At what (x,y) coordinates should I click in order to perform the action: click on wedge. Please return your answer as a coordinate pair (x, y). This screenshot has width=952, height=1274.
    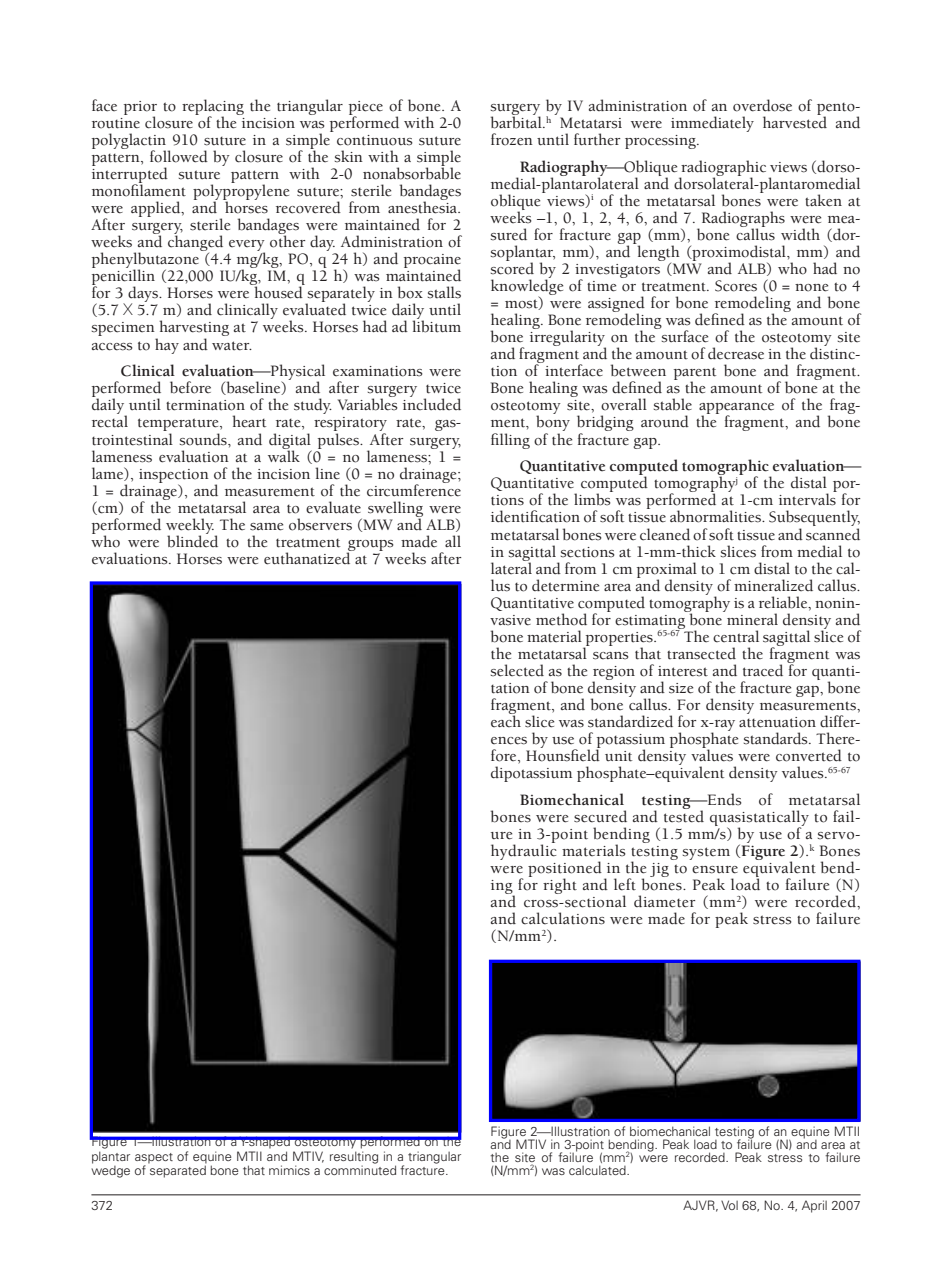
    Looking at the image, I should click on (110, 1170).
